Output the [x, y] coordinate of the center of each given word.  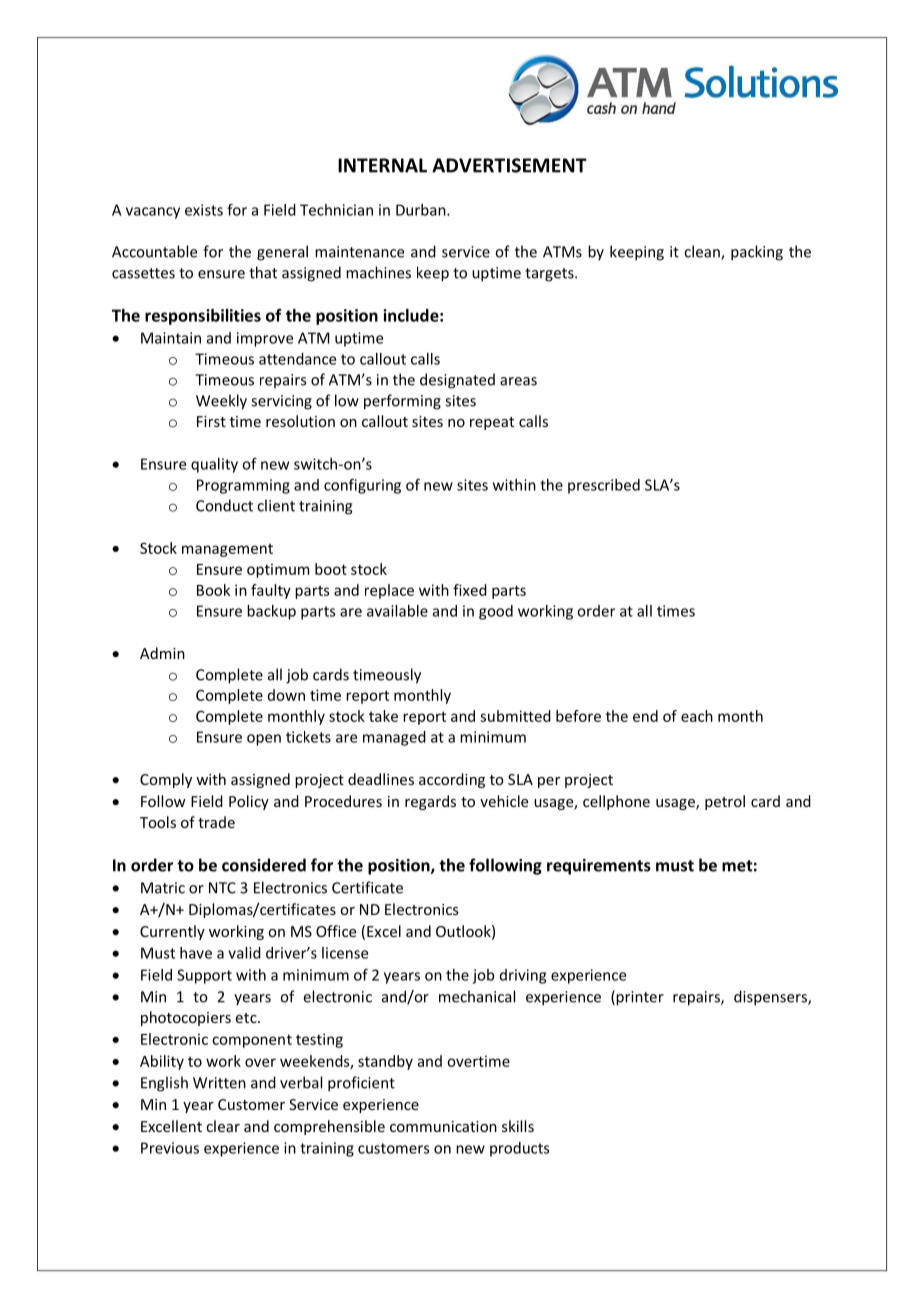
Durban [422, 210]
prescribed [604, 486]
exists [204, 210]
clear [223, 1126]
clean [703, 252]
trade [216, 822]
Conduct [224, 505]
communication [443, 1126]
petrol [725, 802]
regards [430, 802]
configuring [362, 486]
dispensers [771, 998]
